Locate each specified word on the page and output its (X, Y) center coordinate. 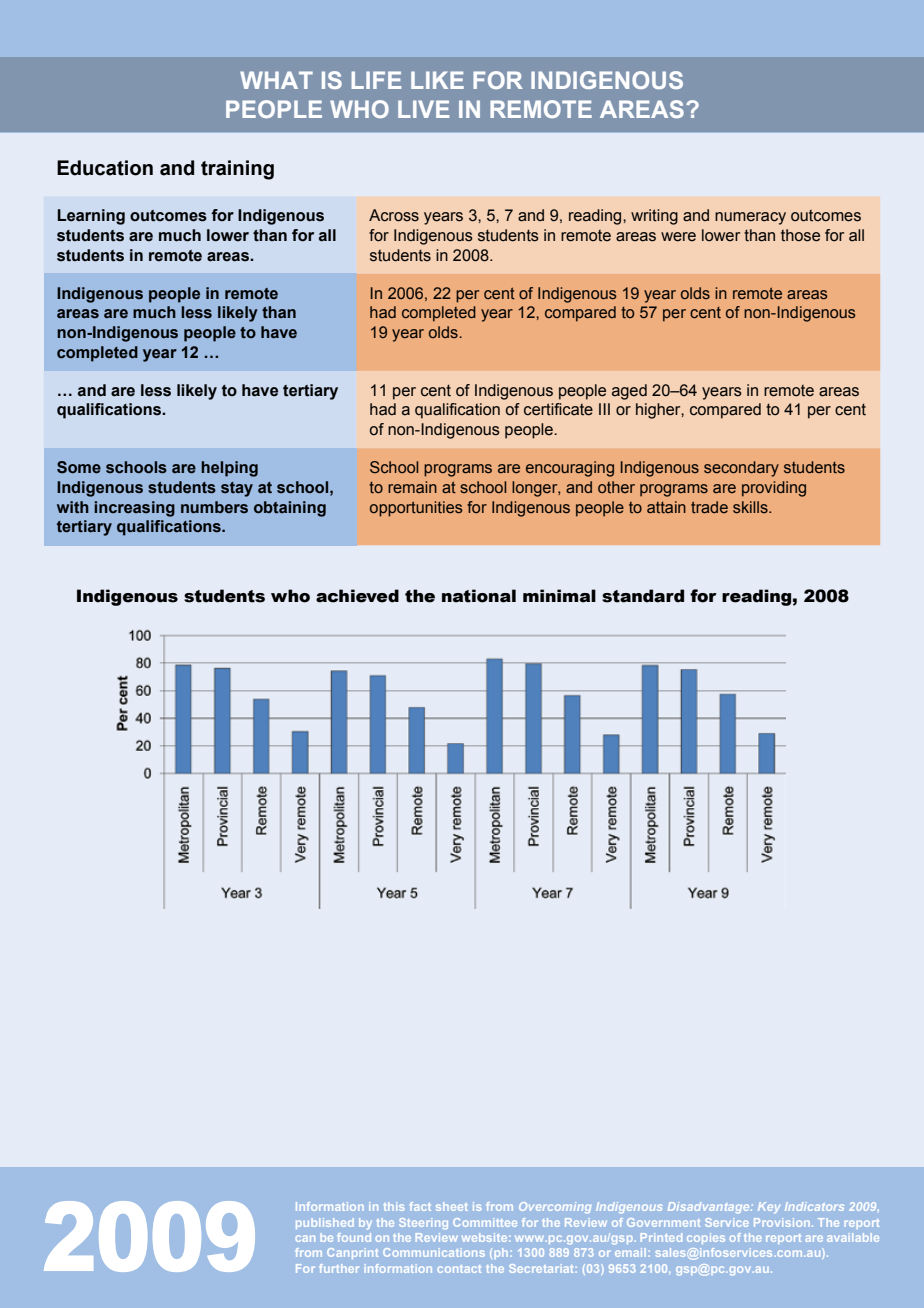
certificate (558, 409)
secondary (741, 469)
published (325, 1223)
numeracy (750, 218)
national (479, 596)
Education (105, 168)
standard (643, 596)
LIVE (423, 109)
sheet (452, 1206)
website (486, 1237)
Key (769, 1207)
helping (229, 469)
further (339, 1268)
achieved (357, 596)
